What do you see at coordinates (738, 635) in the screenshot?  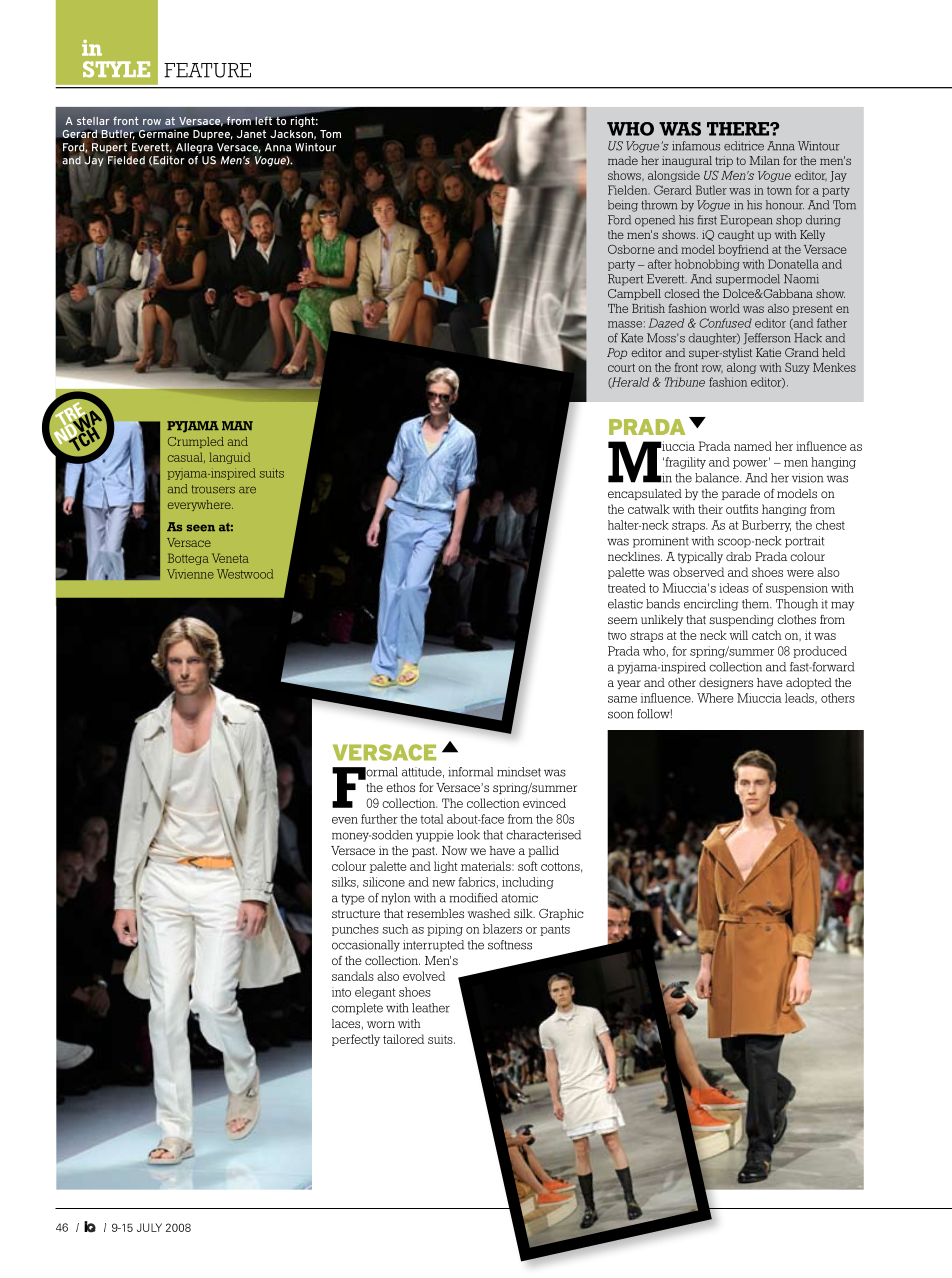 I see `will` at bounding box center [738, 635].
